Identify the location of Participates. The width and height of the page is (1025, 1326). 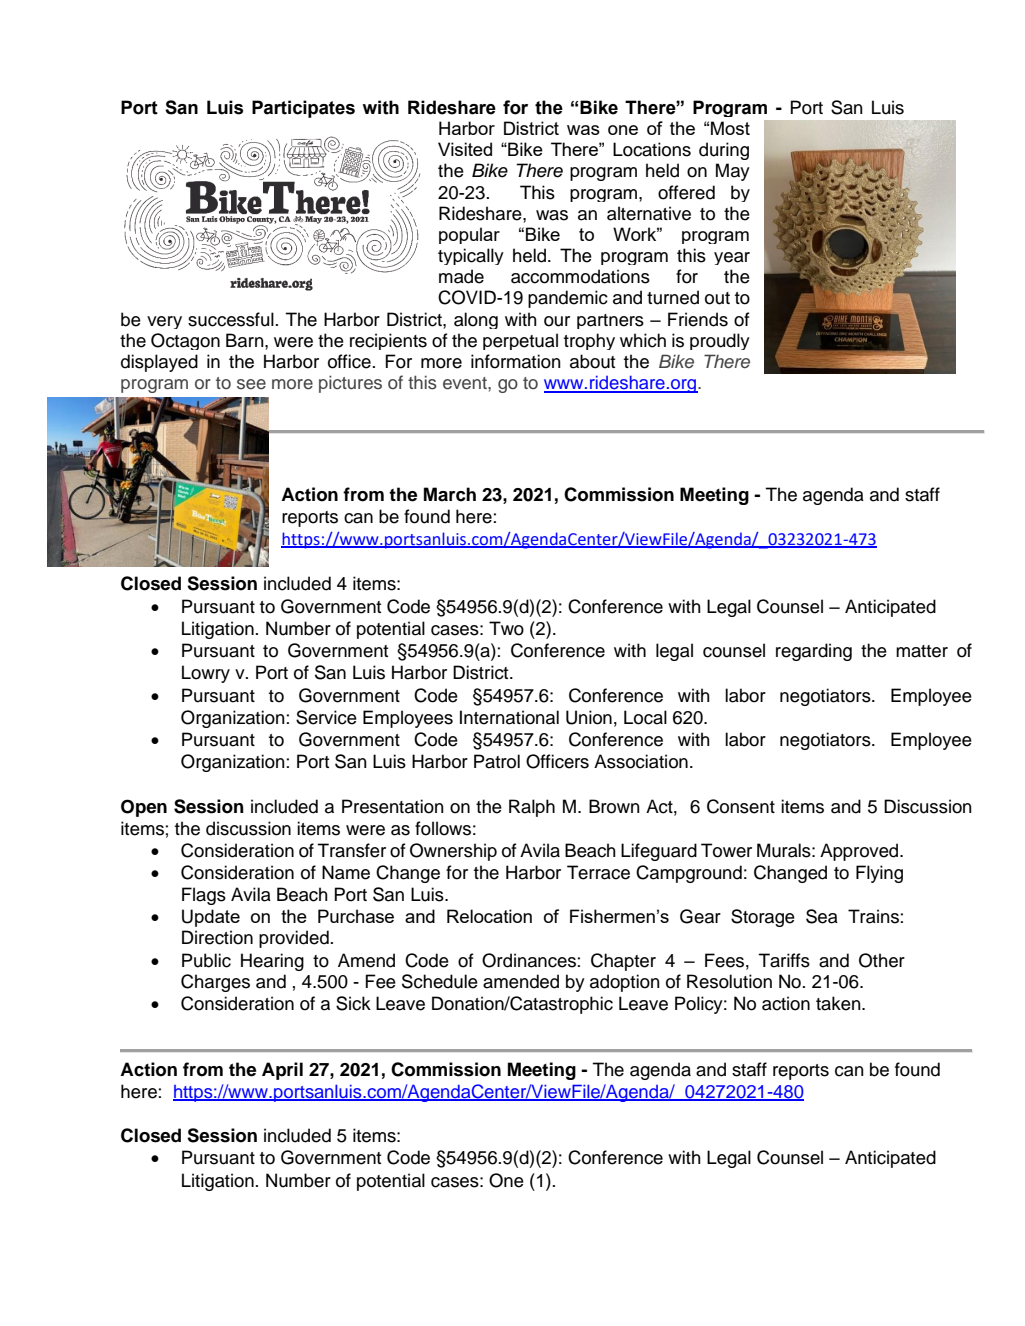
(303, 109).
